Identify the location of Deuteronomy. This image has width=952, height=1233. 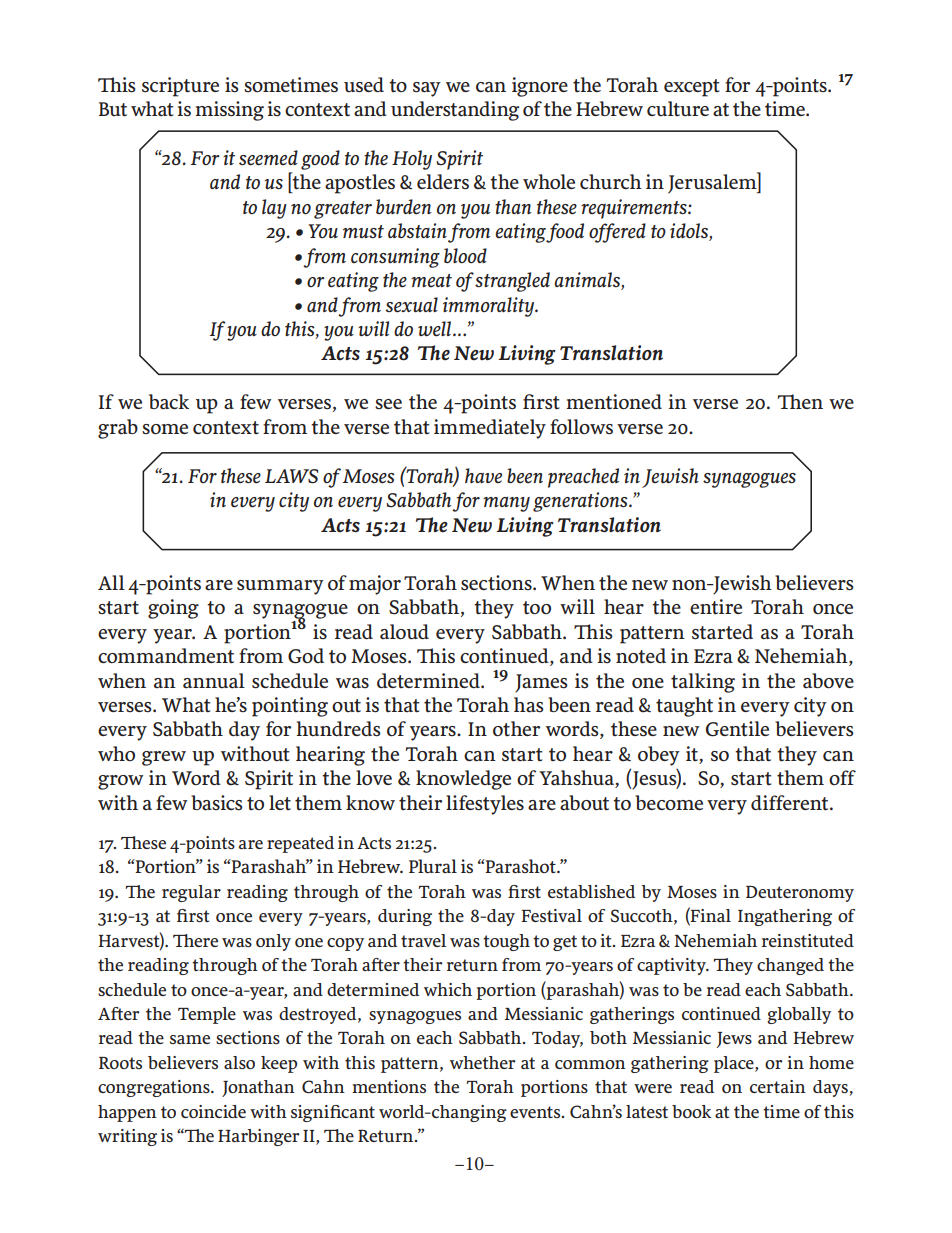
(800, 894).
